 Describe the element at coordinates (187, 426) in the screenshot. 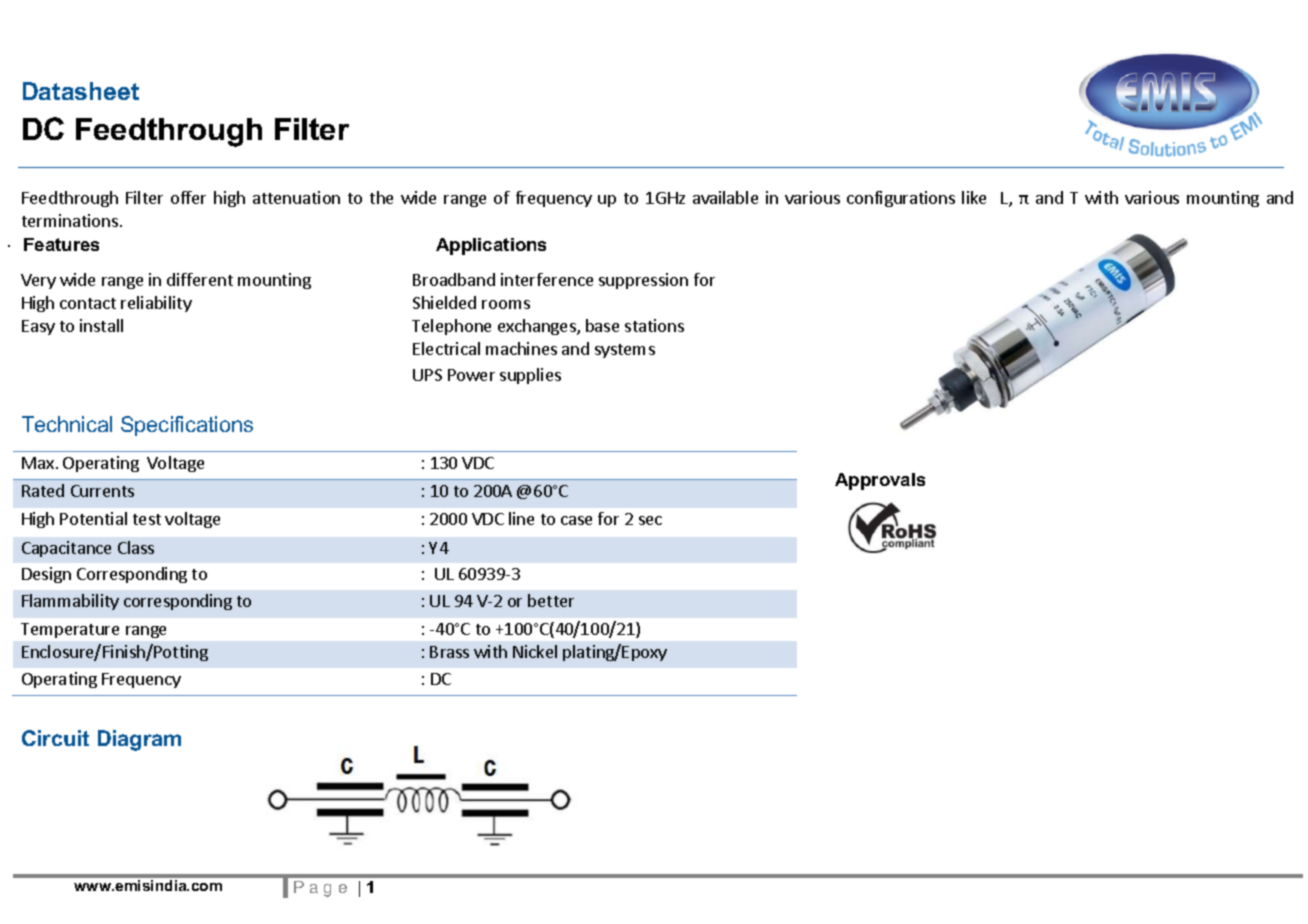

I see `Specifications` at that location.
